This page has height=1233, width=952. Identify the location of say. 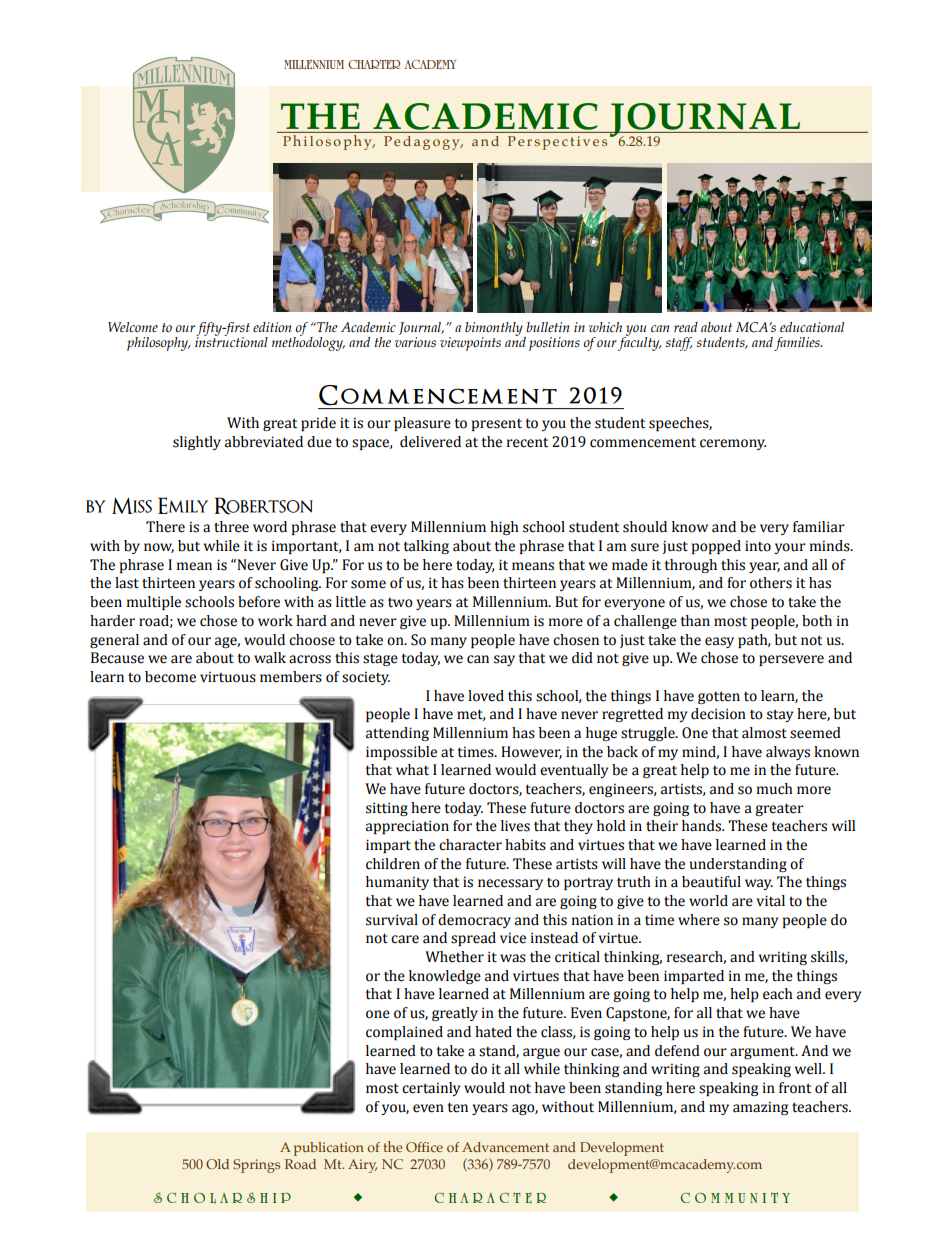
(504, 660).
